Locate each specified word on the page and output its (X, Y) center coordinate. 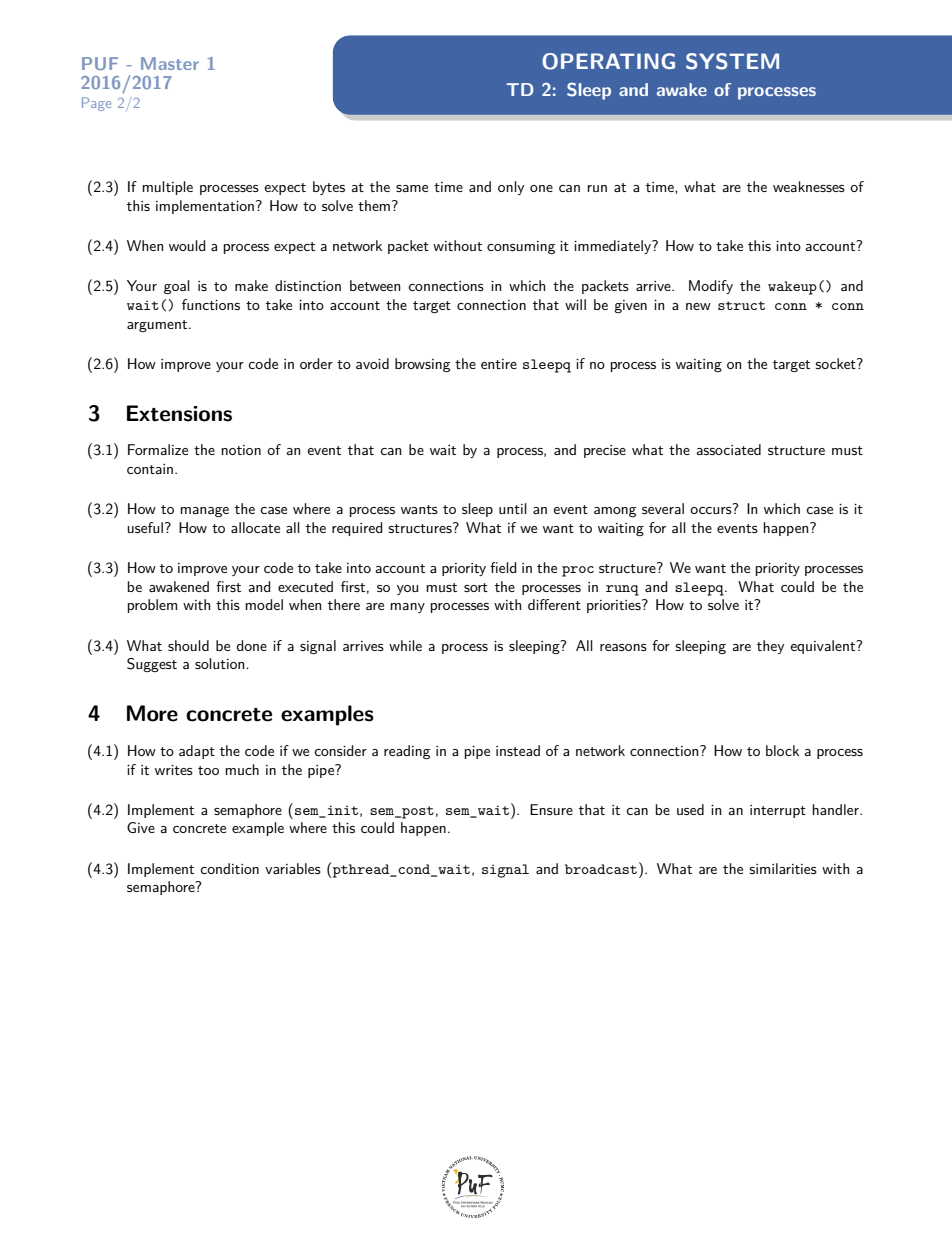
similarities (783, 868)
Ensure (551, 809)
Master (170, 63)
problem (152, 606)
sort (476, 587)
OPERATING (608, 61)
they (770, 647)
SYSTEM (732, 61)
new (698, 306)
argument (158, 326)
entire (499, 364)
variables (293, 868)
